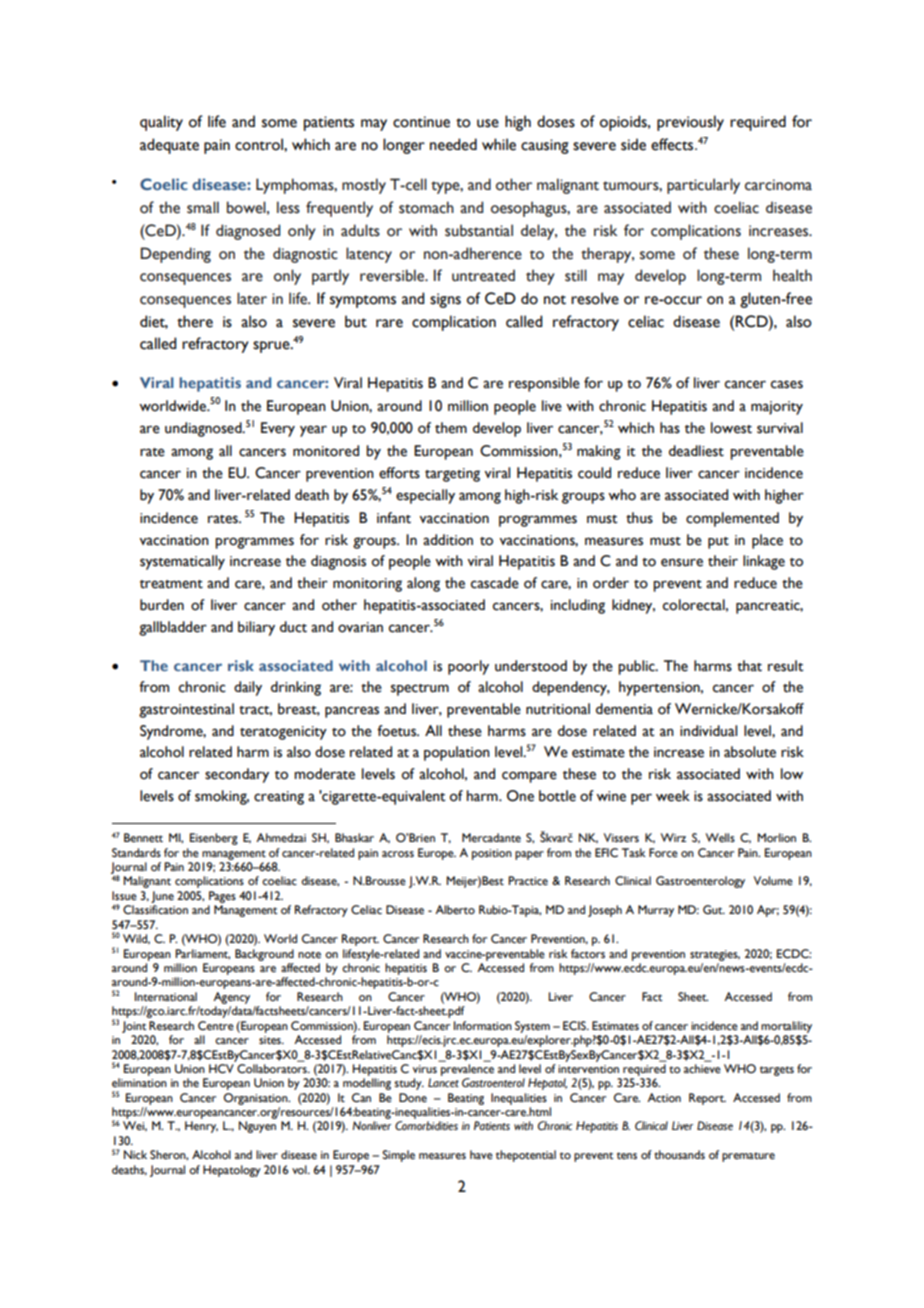 The width and height of the page is (924, 1308). I want to click on treatment, so click(171, 584).
